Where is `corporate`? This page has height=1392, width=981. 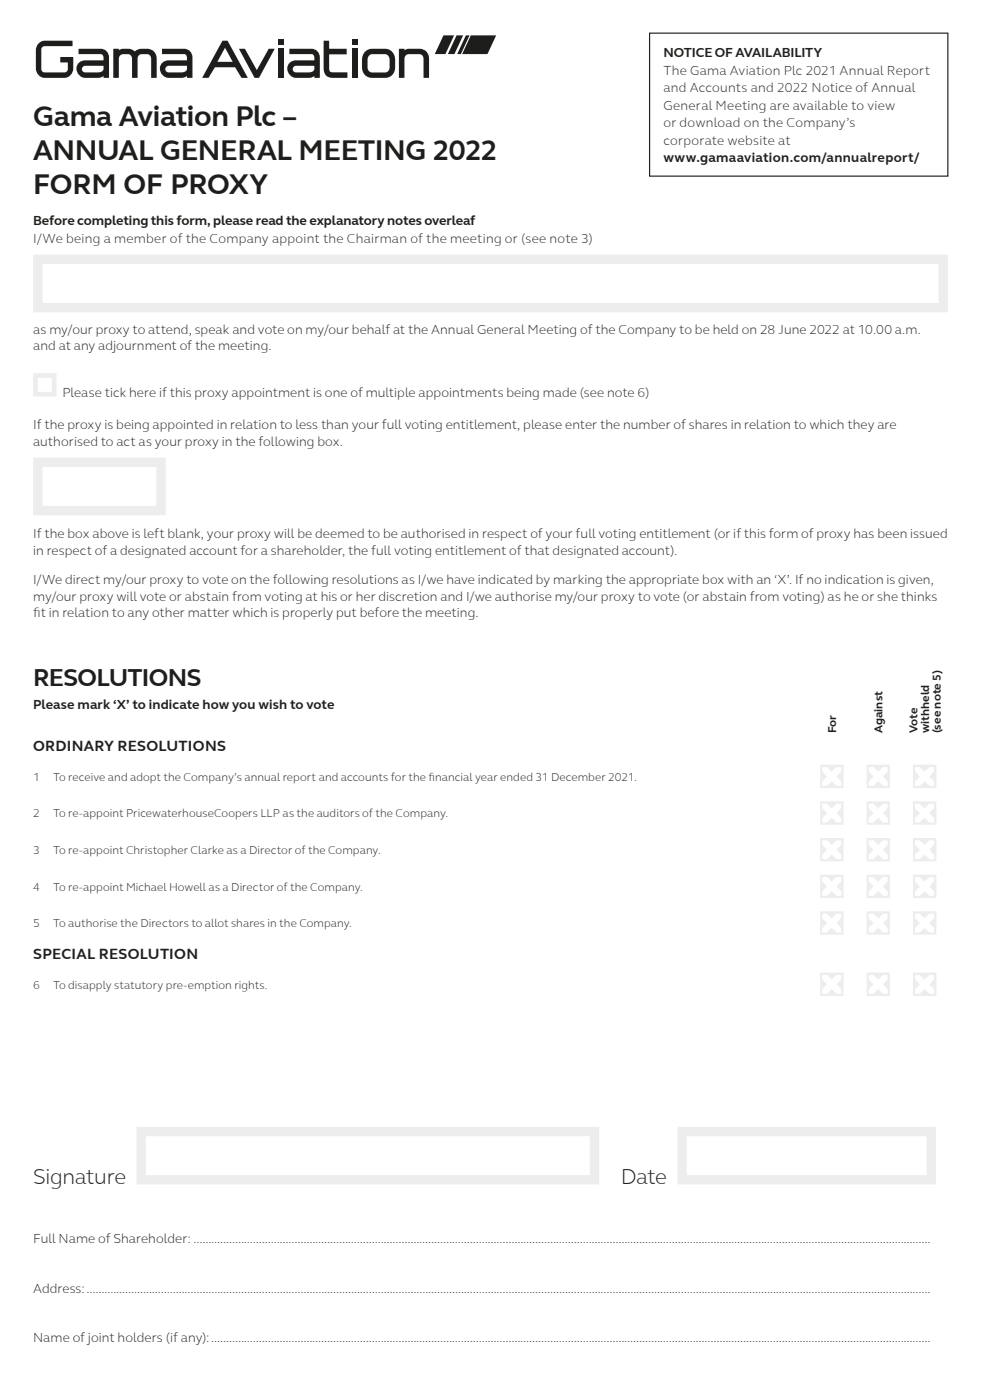
corporate is located at coordinates (694, 142).
